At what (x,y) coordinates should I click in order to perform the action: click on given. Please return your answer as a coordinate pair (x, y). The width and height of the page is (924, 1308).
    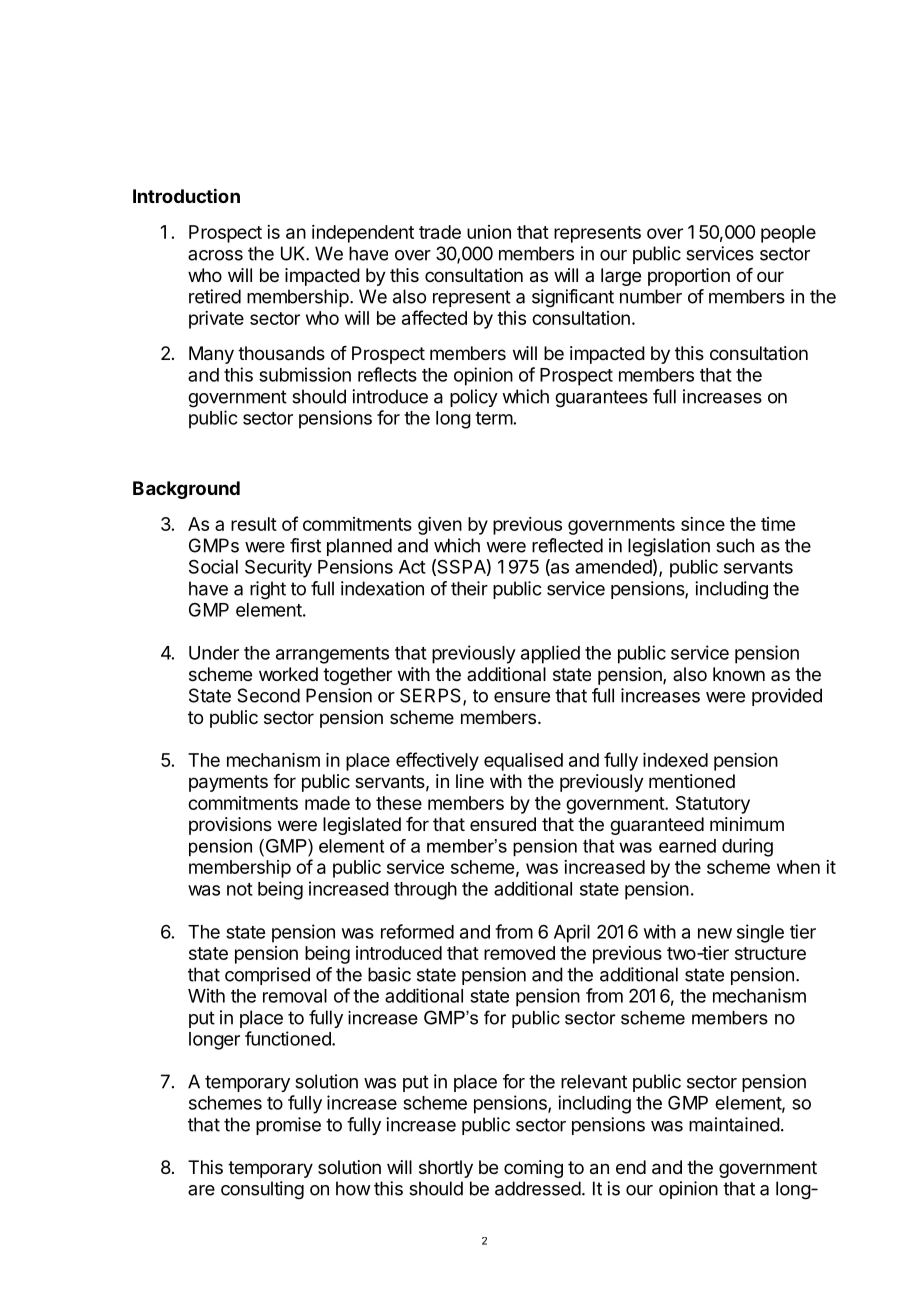
    Looking at the image, I should click on (440, 526).
